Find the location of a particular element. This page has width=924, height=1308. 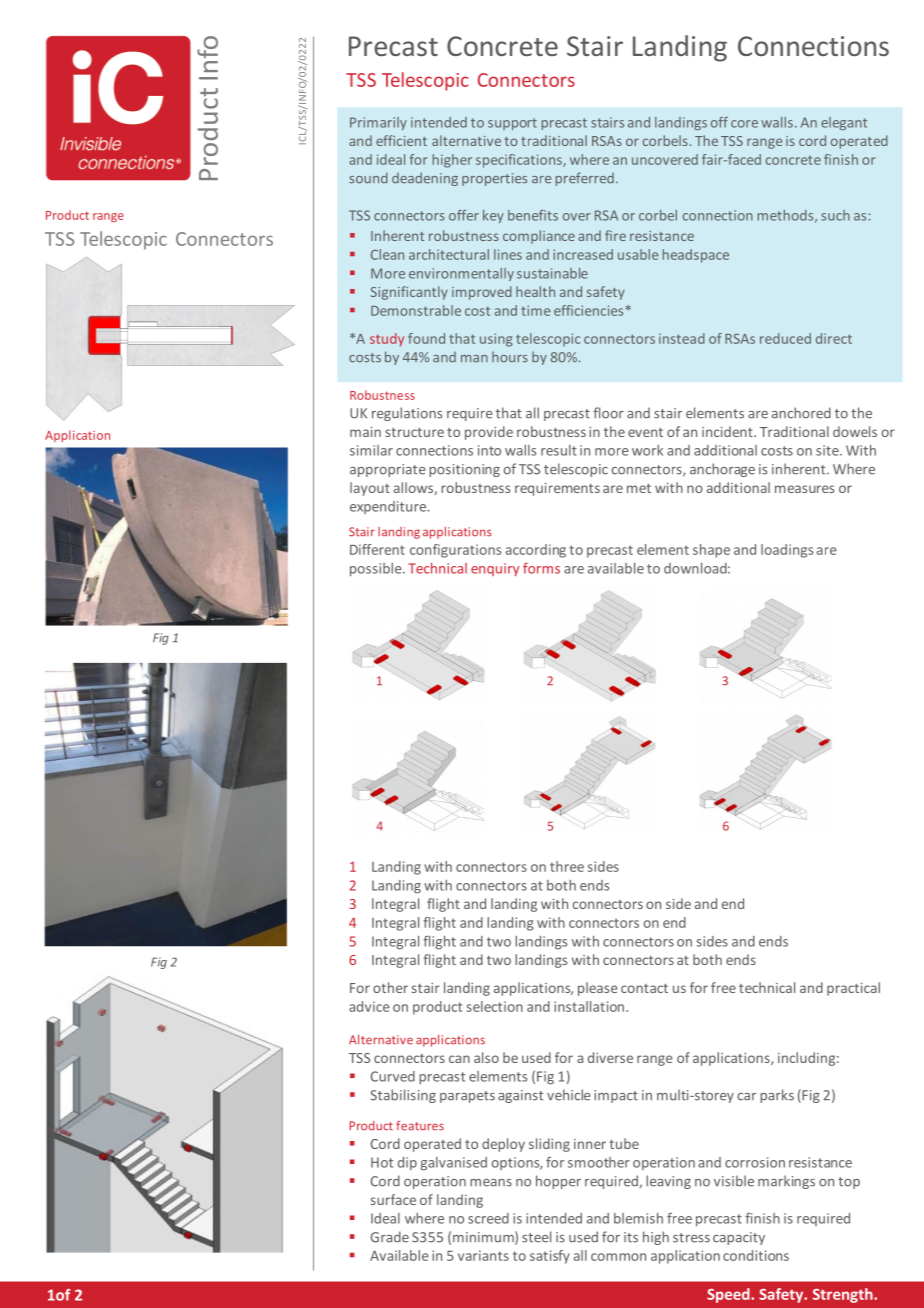

practical is located at coordinates (853, 989).
